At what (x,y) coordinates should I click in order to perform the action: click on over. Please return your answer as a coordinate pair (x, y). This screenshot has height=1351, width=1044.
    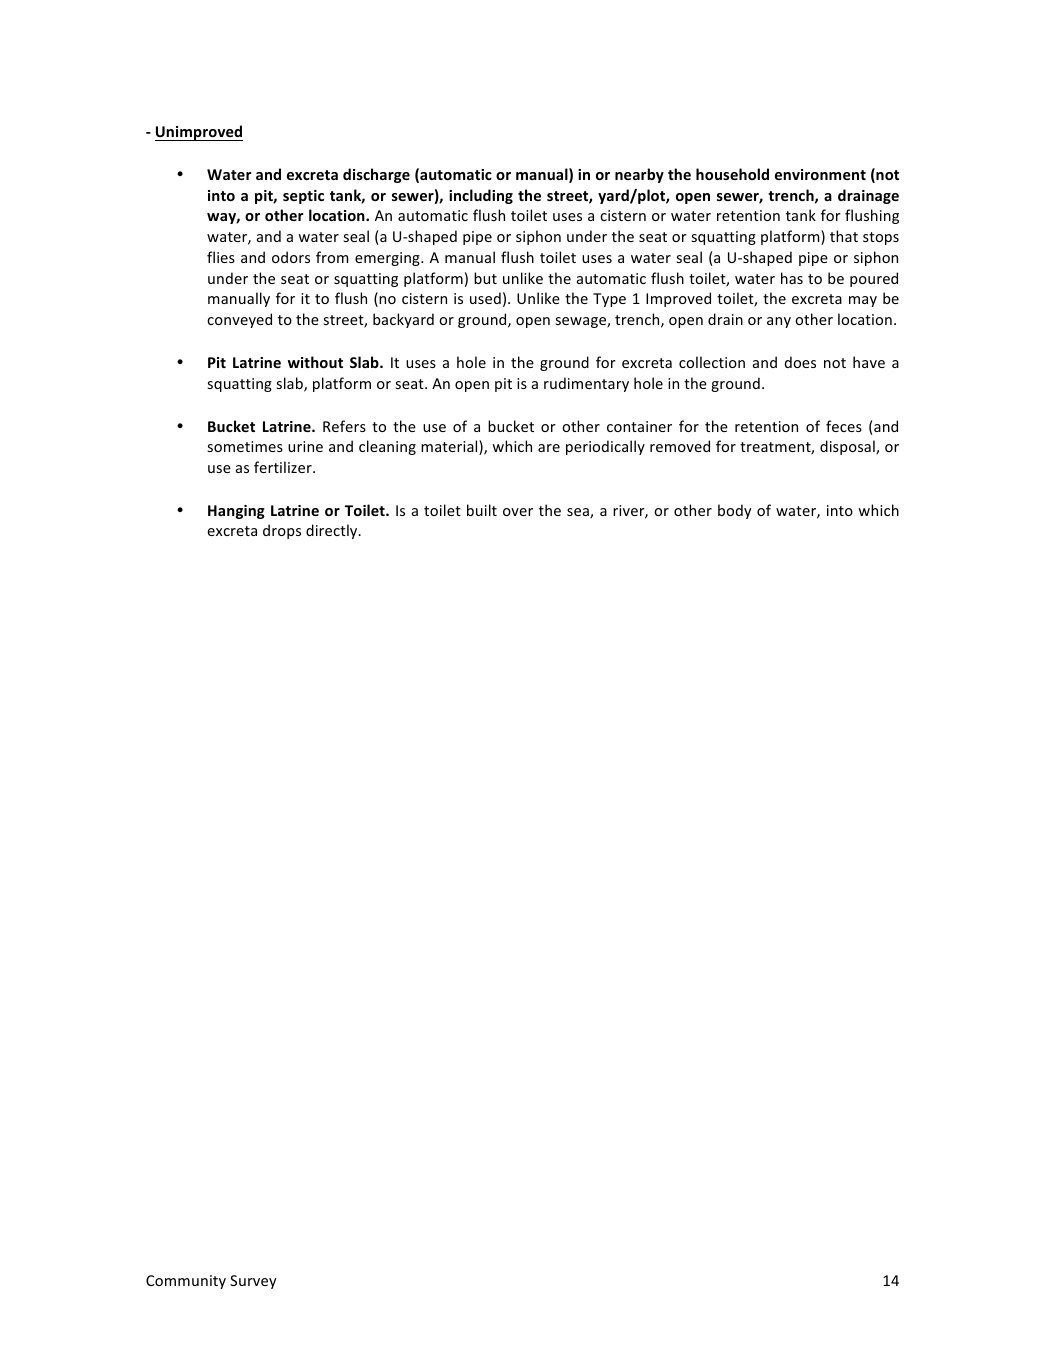
    Looking at the image, I should click on (518, 512).
